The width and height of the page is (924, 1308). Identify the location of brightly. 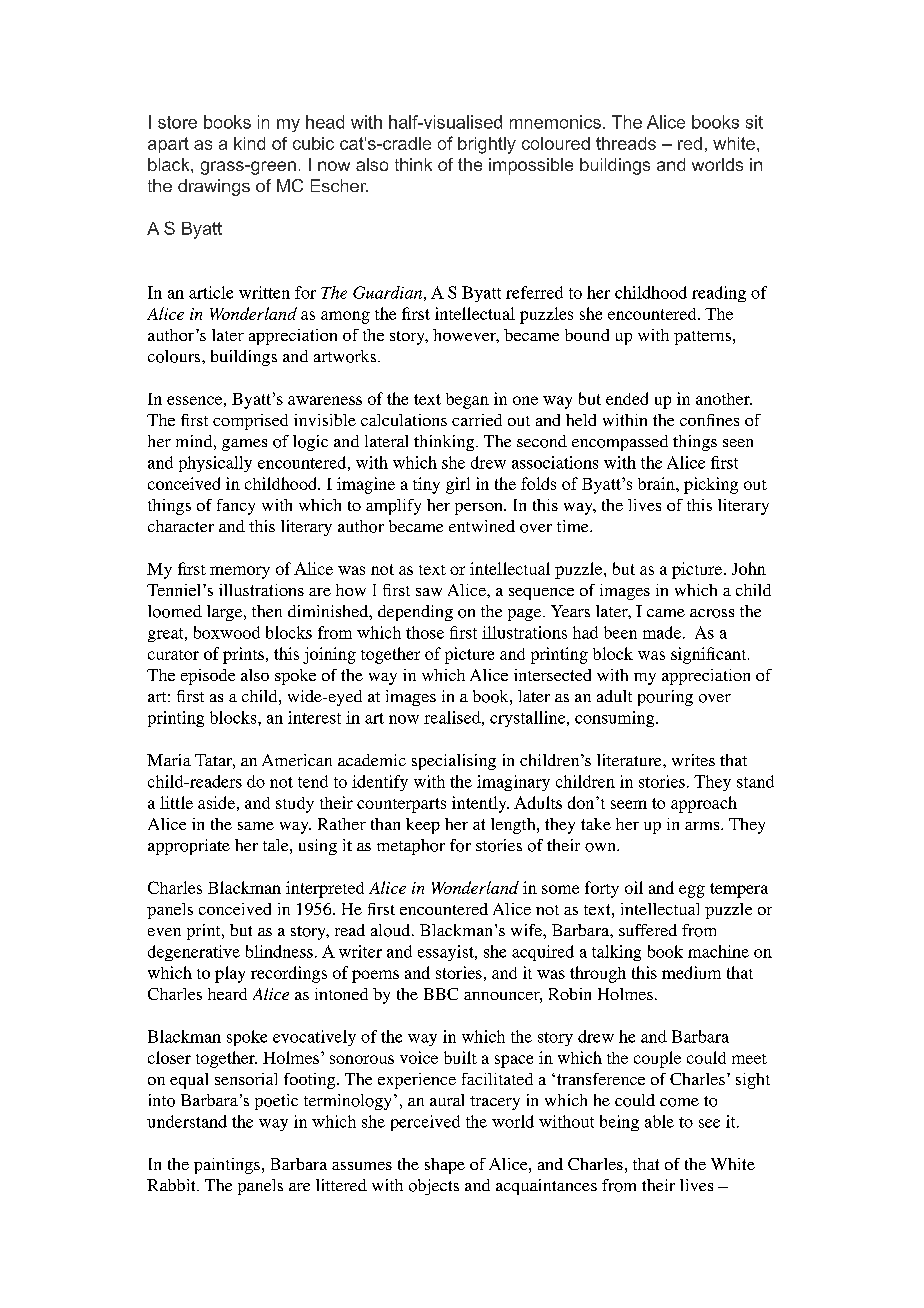
(487, 145).
